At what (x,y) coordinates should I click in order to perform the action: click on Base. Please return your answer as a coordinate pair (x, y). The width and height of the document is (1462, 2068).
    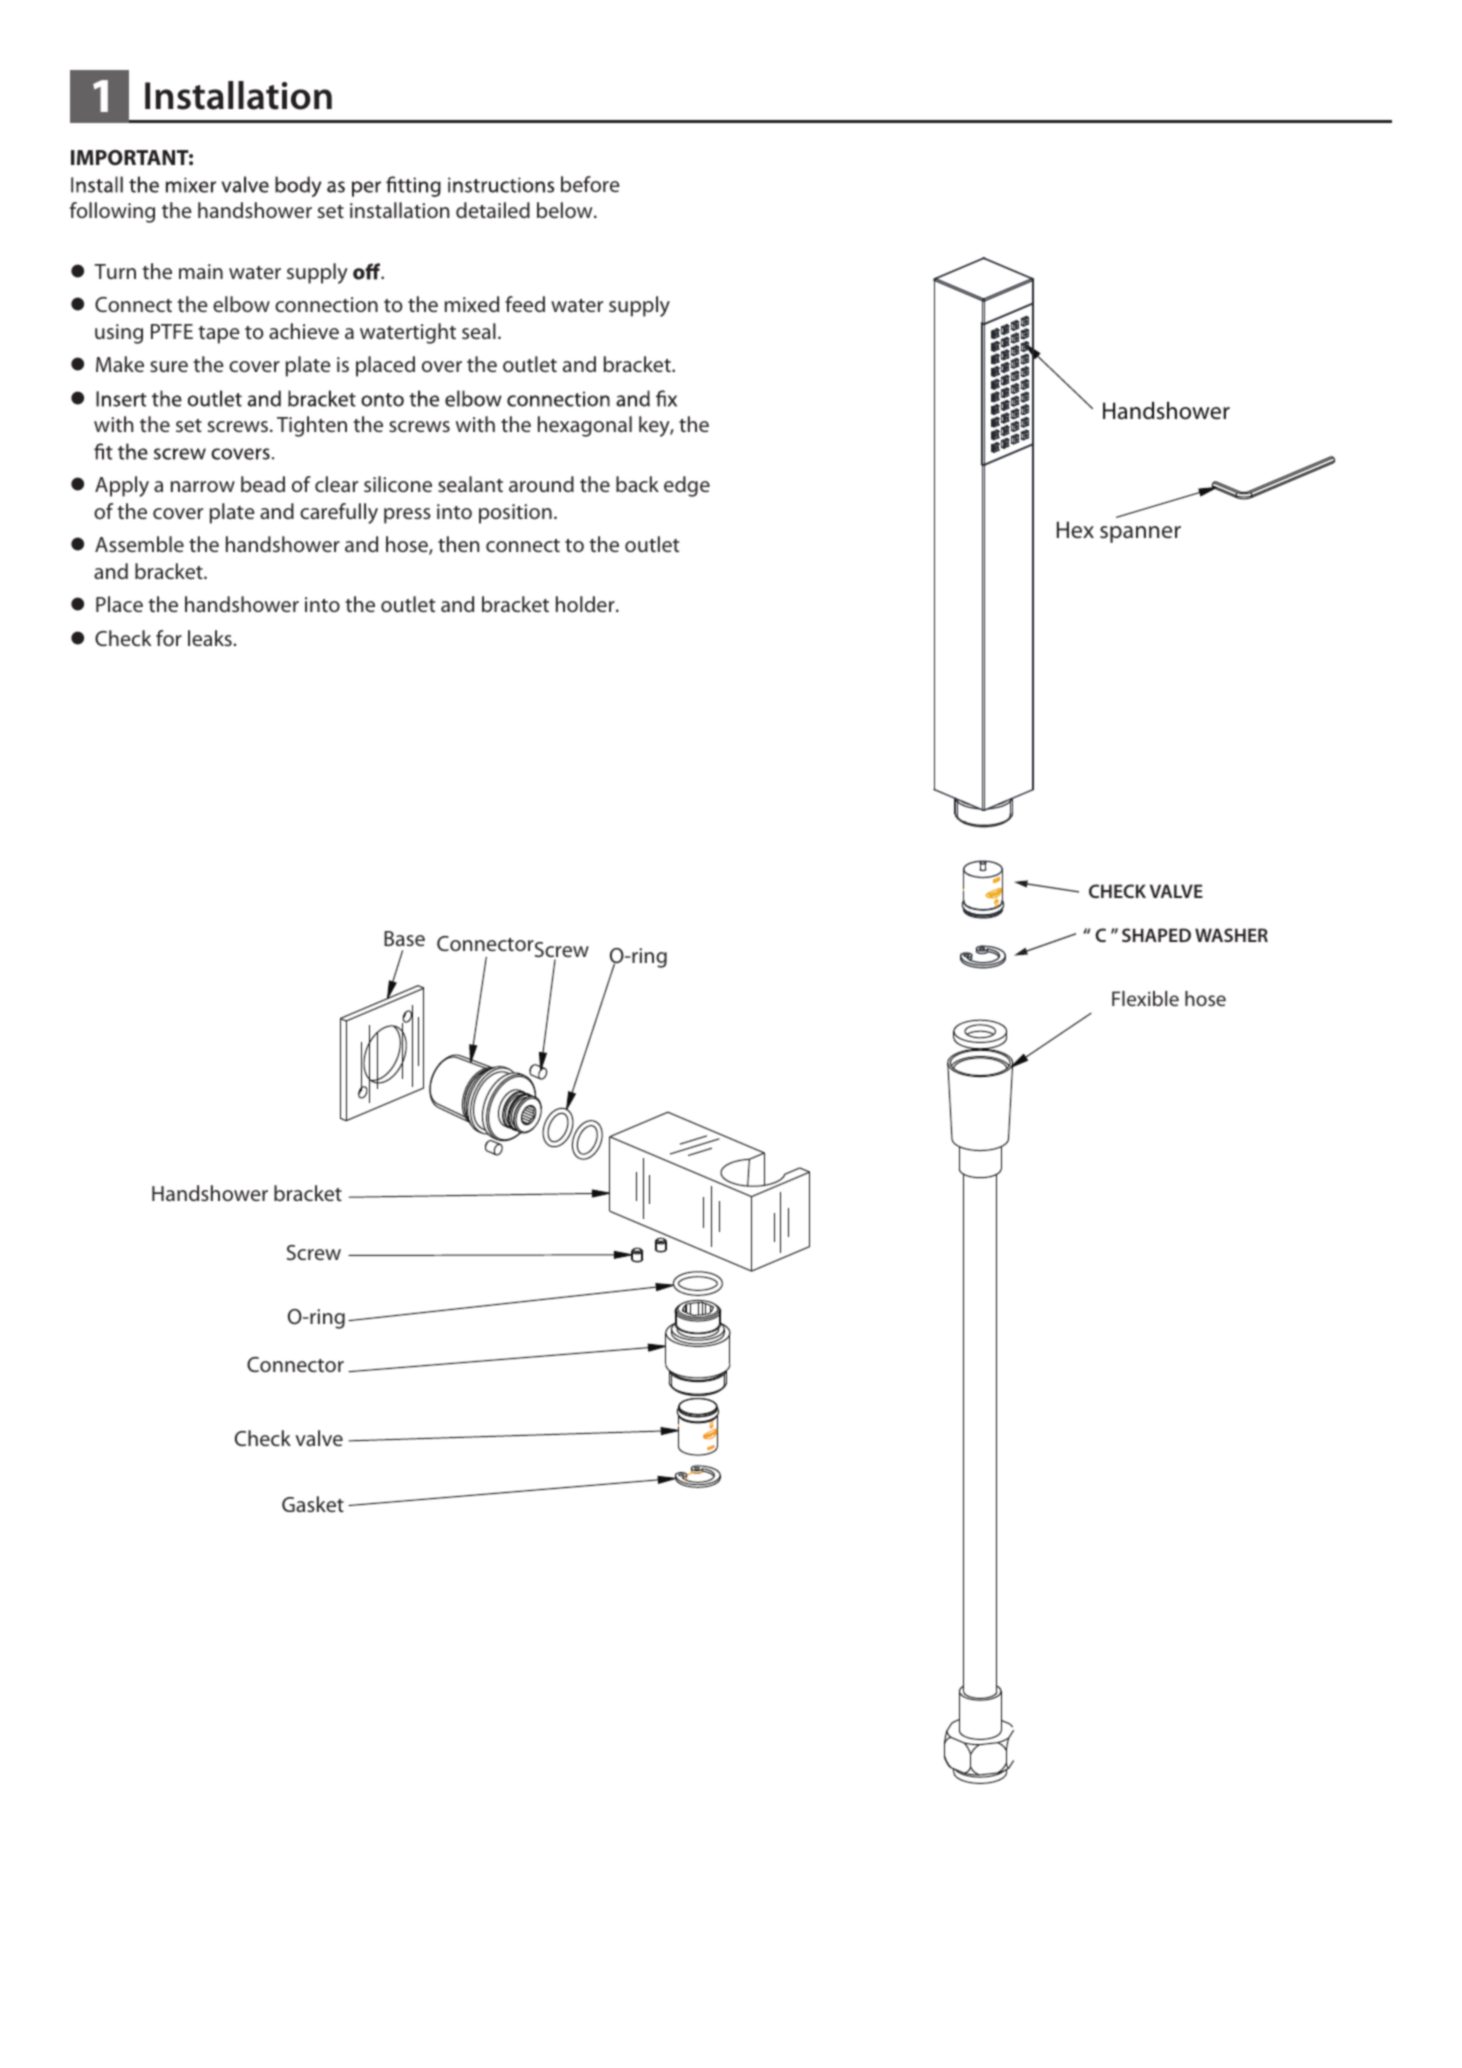
    Looking at the image, I should click on (404, 938).
